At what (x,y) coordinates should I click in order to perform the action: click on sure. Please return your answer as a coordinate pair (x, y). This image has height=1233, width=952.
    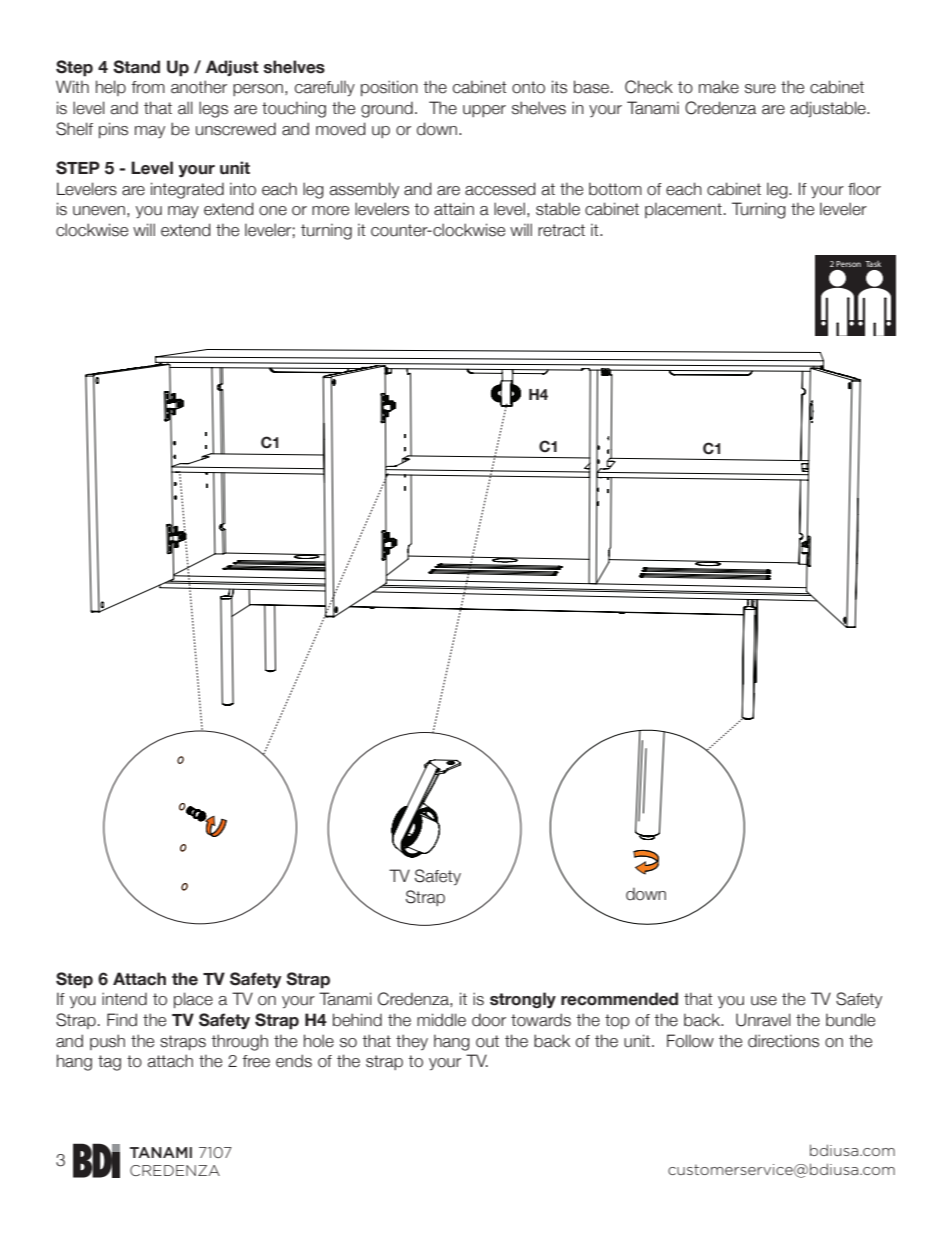
    Looking at the image, I should click on (760, 89).
